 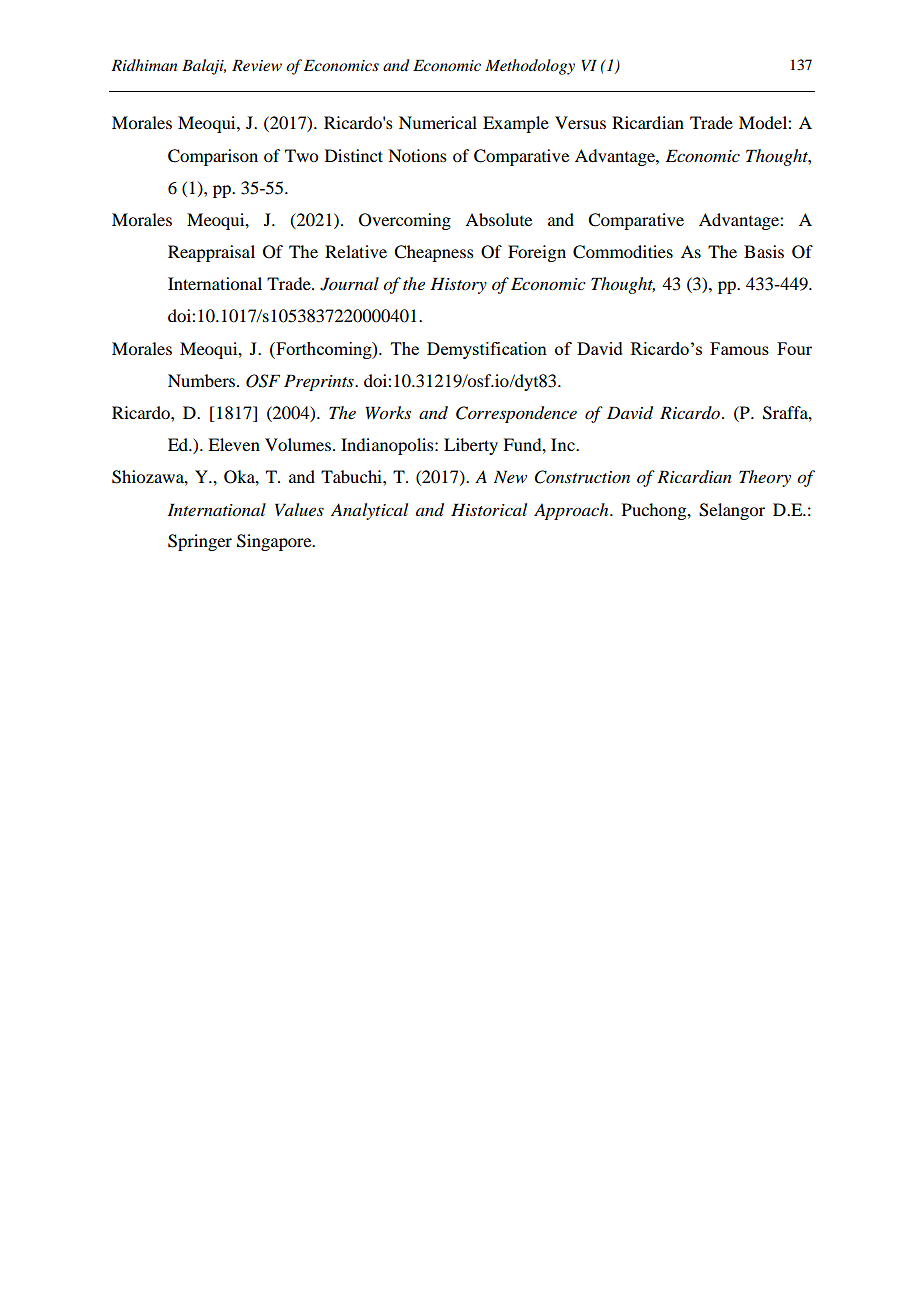 What do you see at coordinates (275, 542) in the page?
I see `Singapore` at bounding box center [275, 542].
